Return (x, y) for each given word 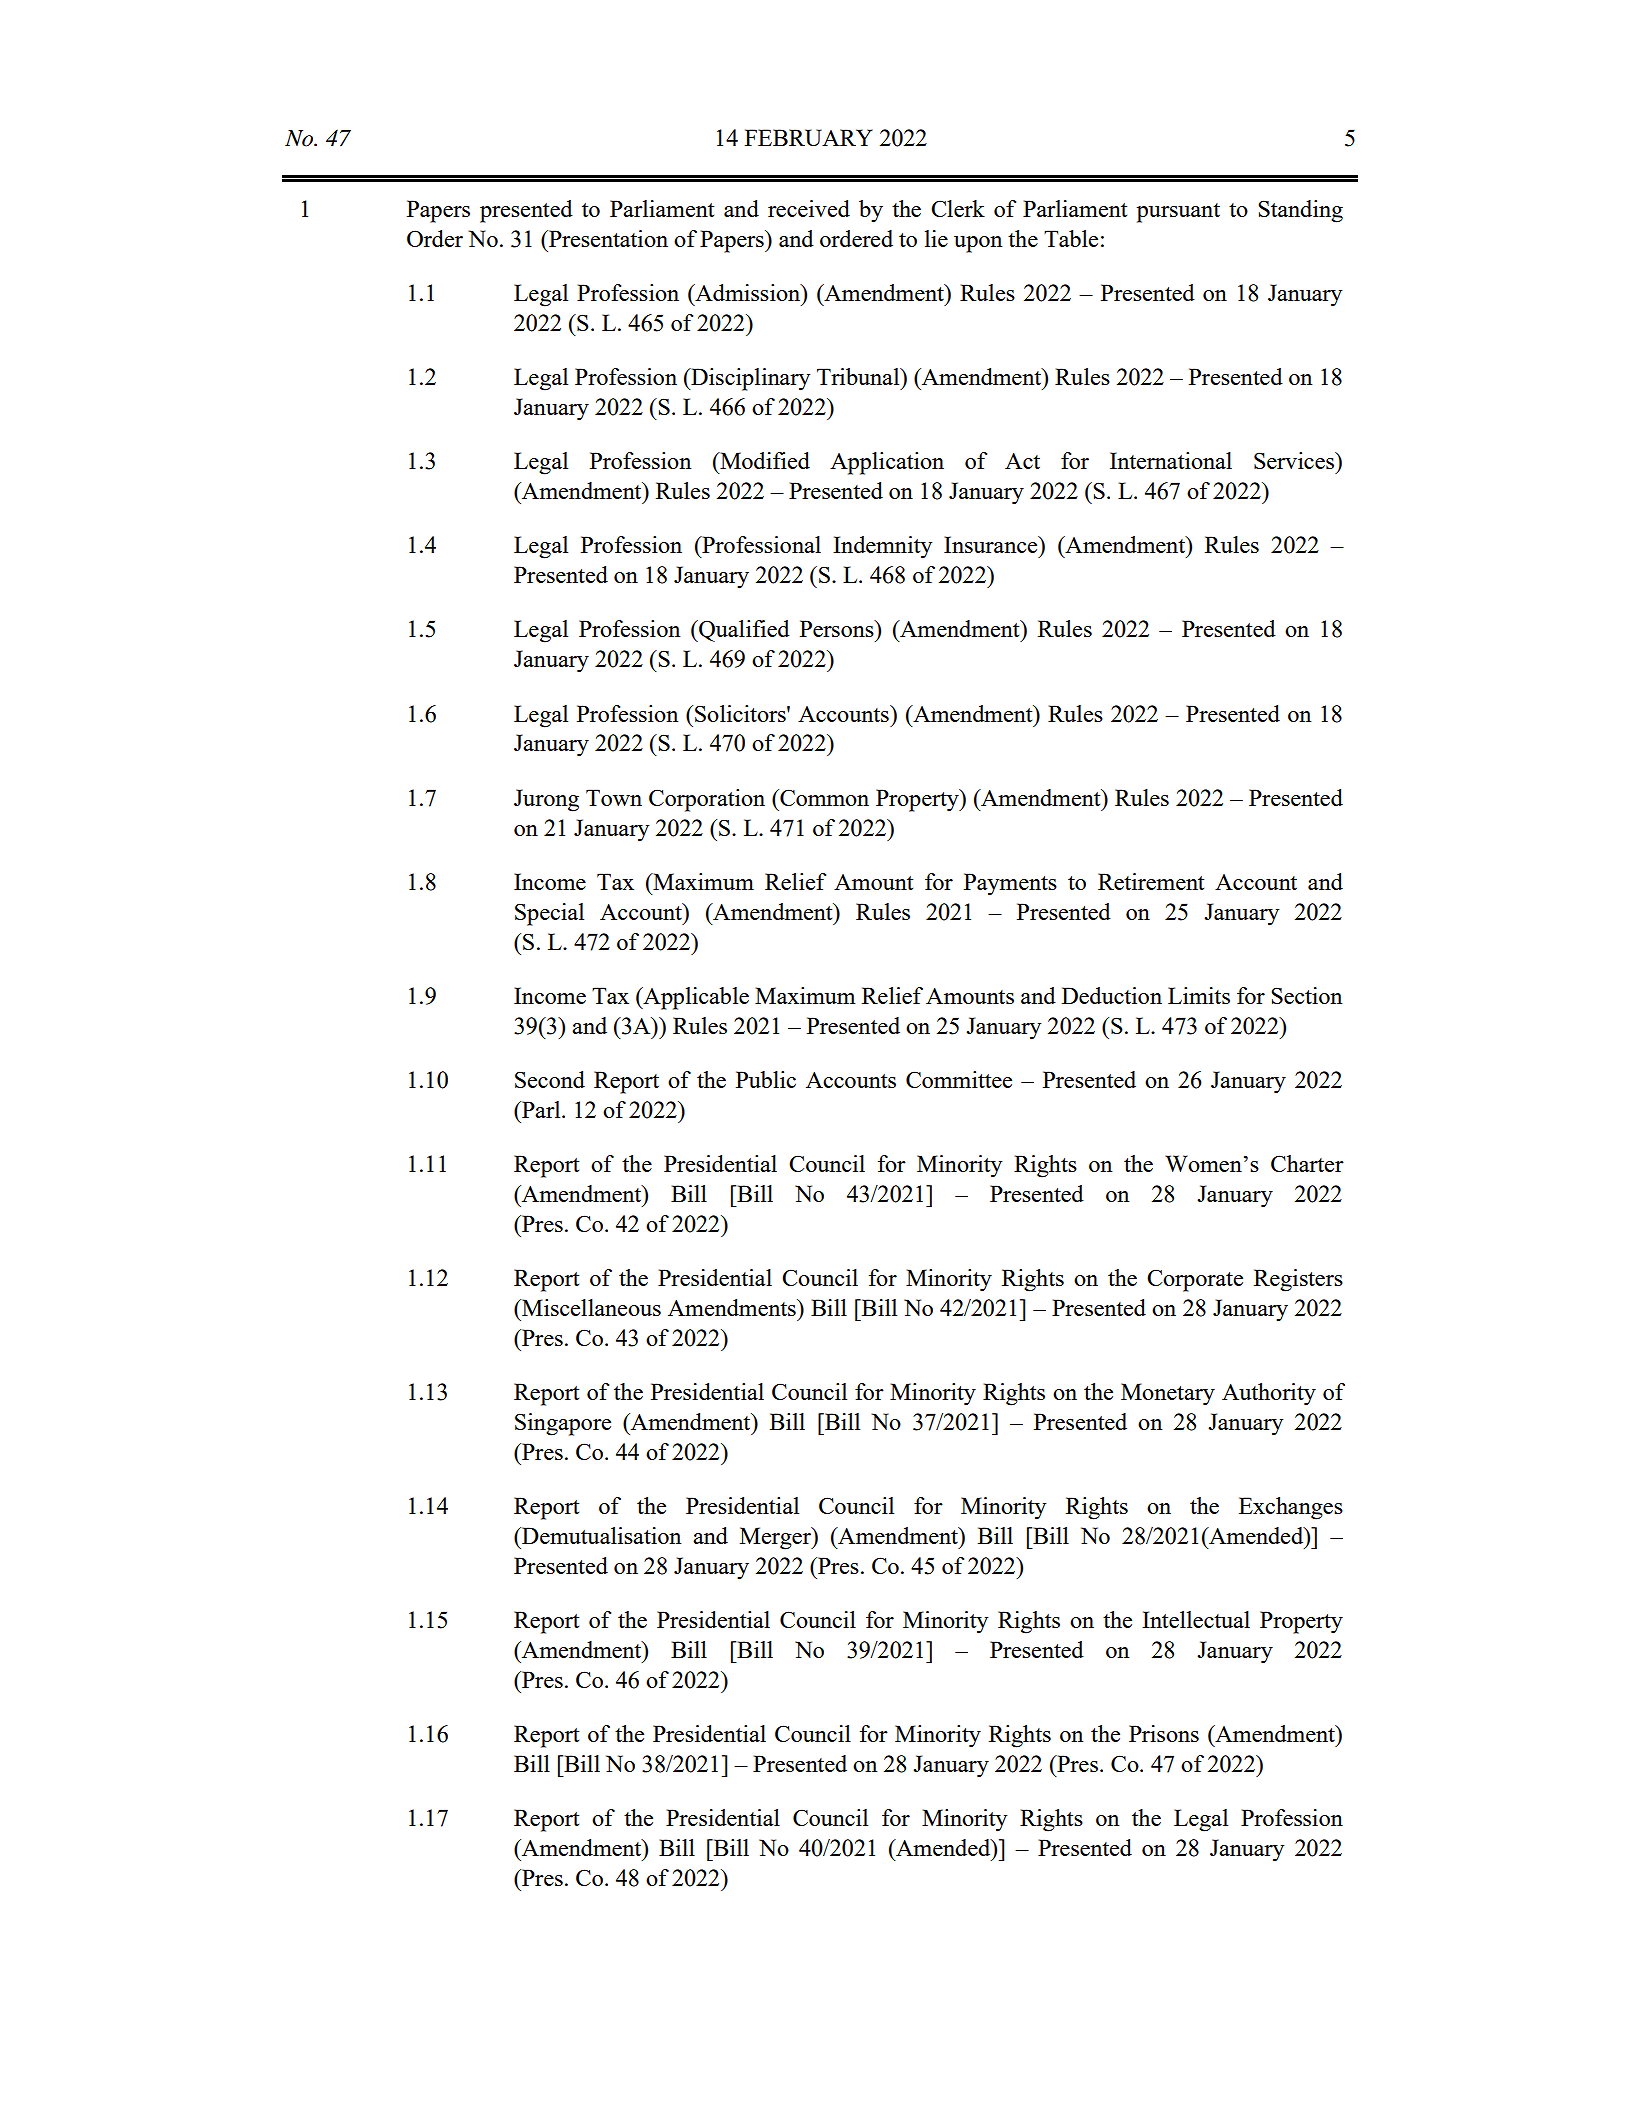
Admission (748, 292)
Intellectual (1196, 1619)
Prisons (1164, 1733)
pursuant (1178, 213)
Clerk (958, 208)
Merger (776, 1538)
